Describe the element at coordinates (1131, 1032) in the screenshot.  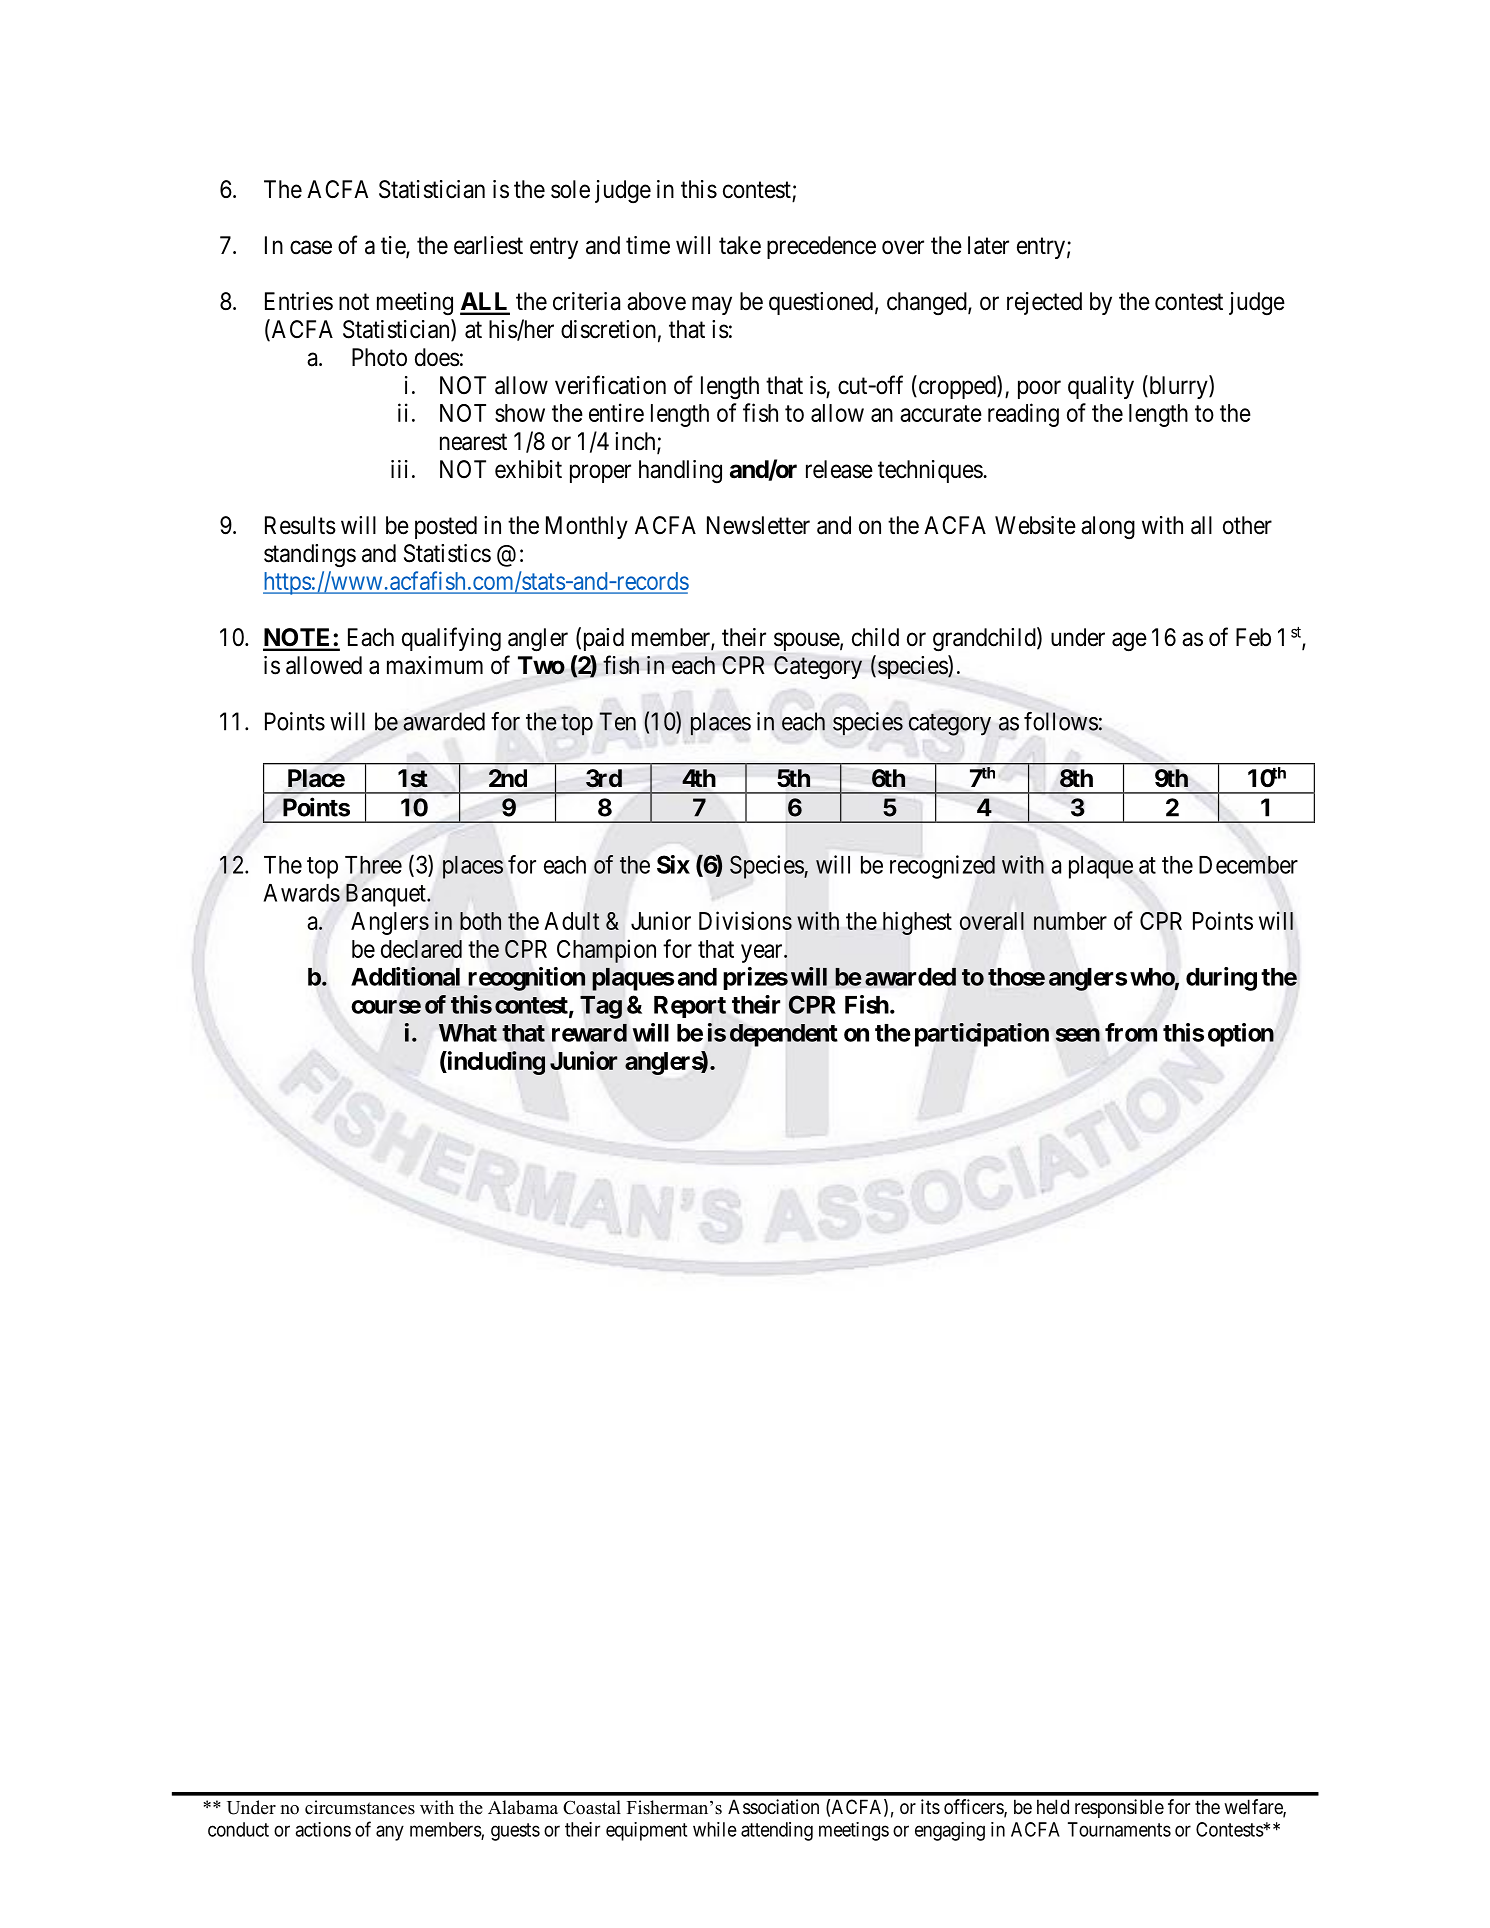
I see `from` at that location.
